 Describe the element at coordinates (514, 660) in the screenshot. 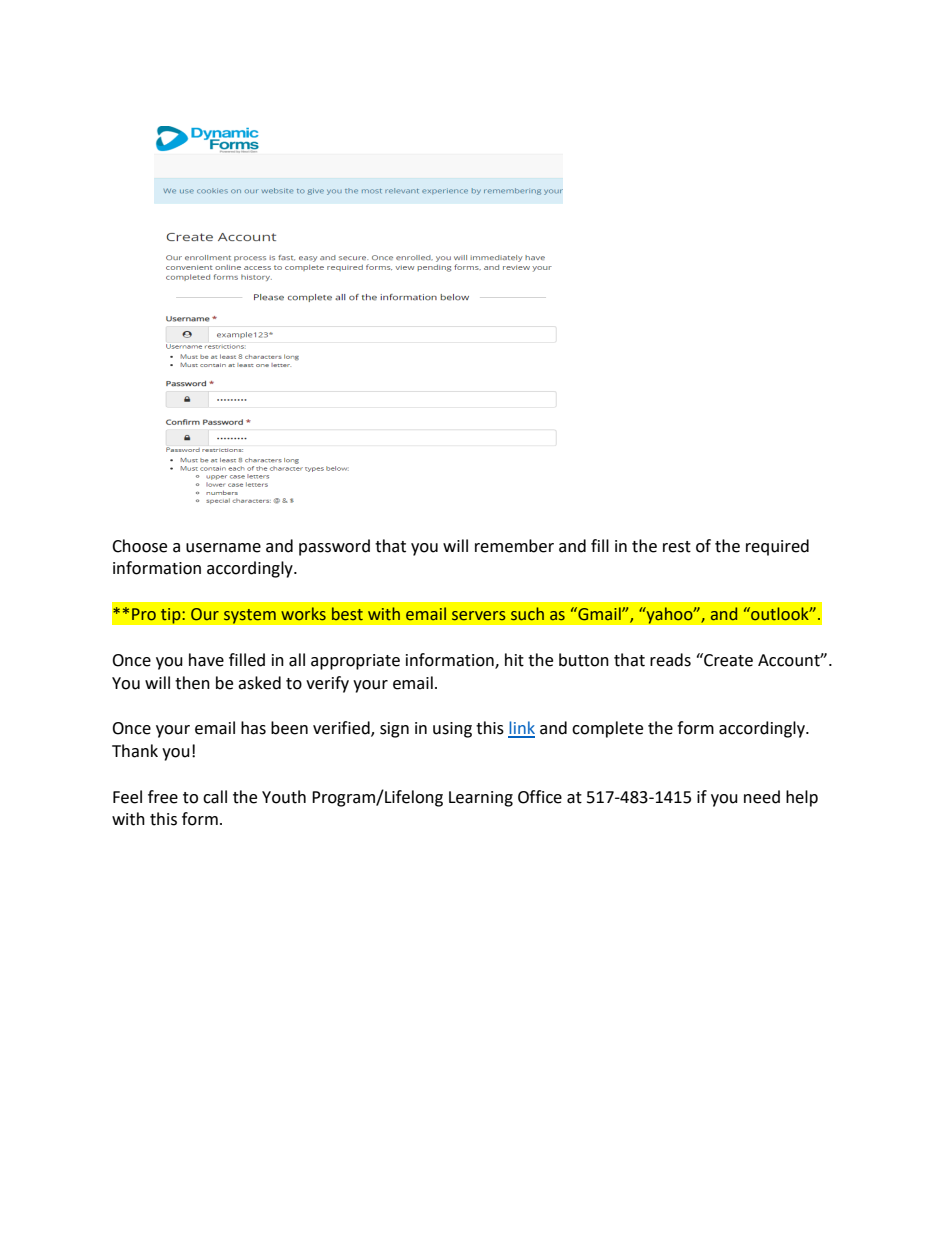

I see `hit` at that location.
